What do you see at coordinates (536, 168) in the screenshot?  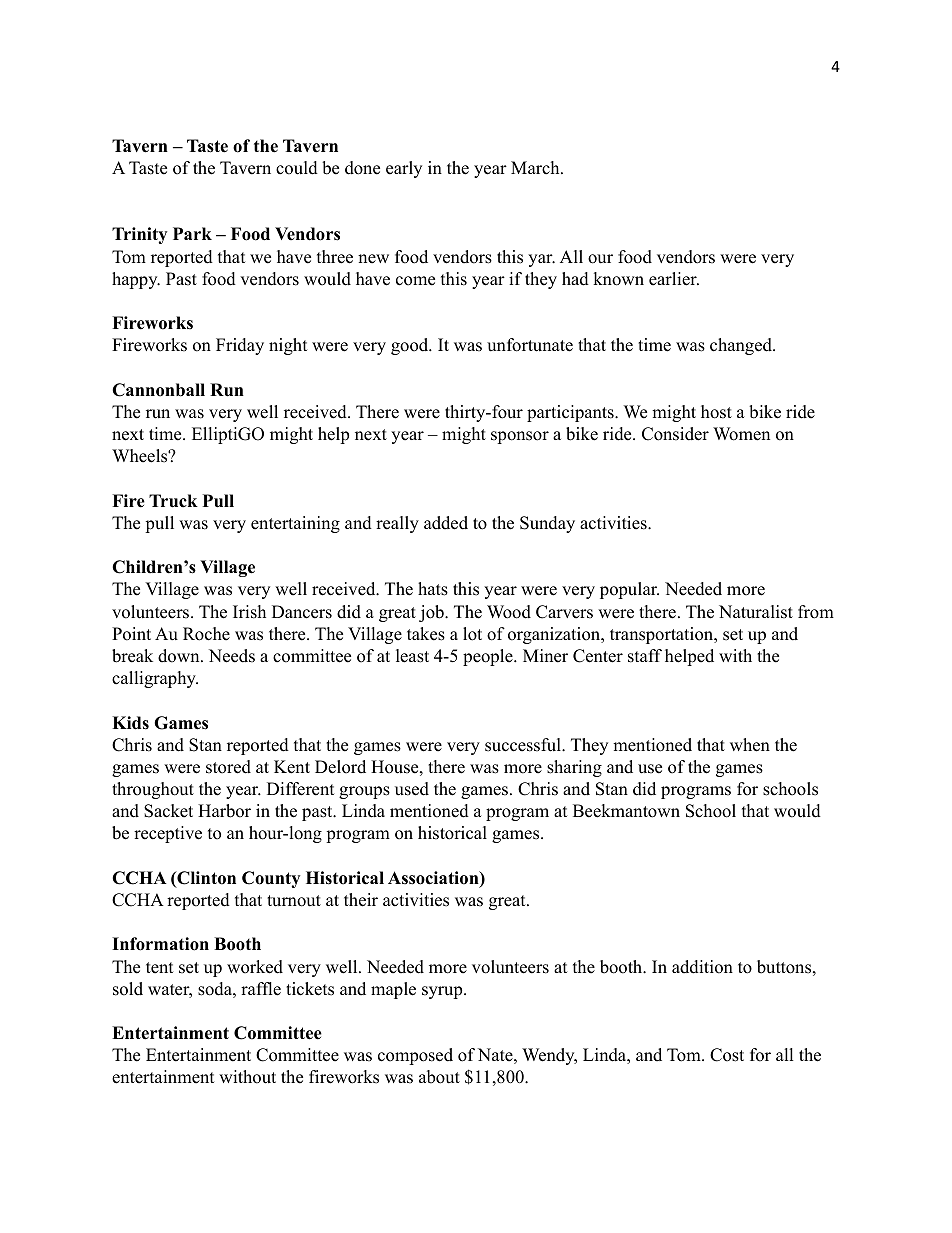 I see `March` at bounding box center [536, 168].
